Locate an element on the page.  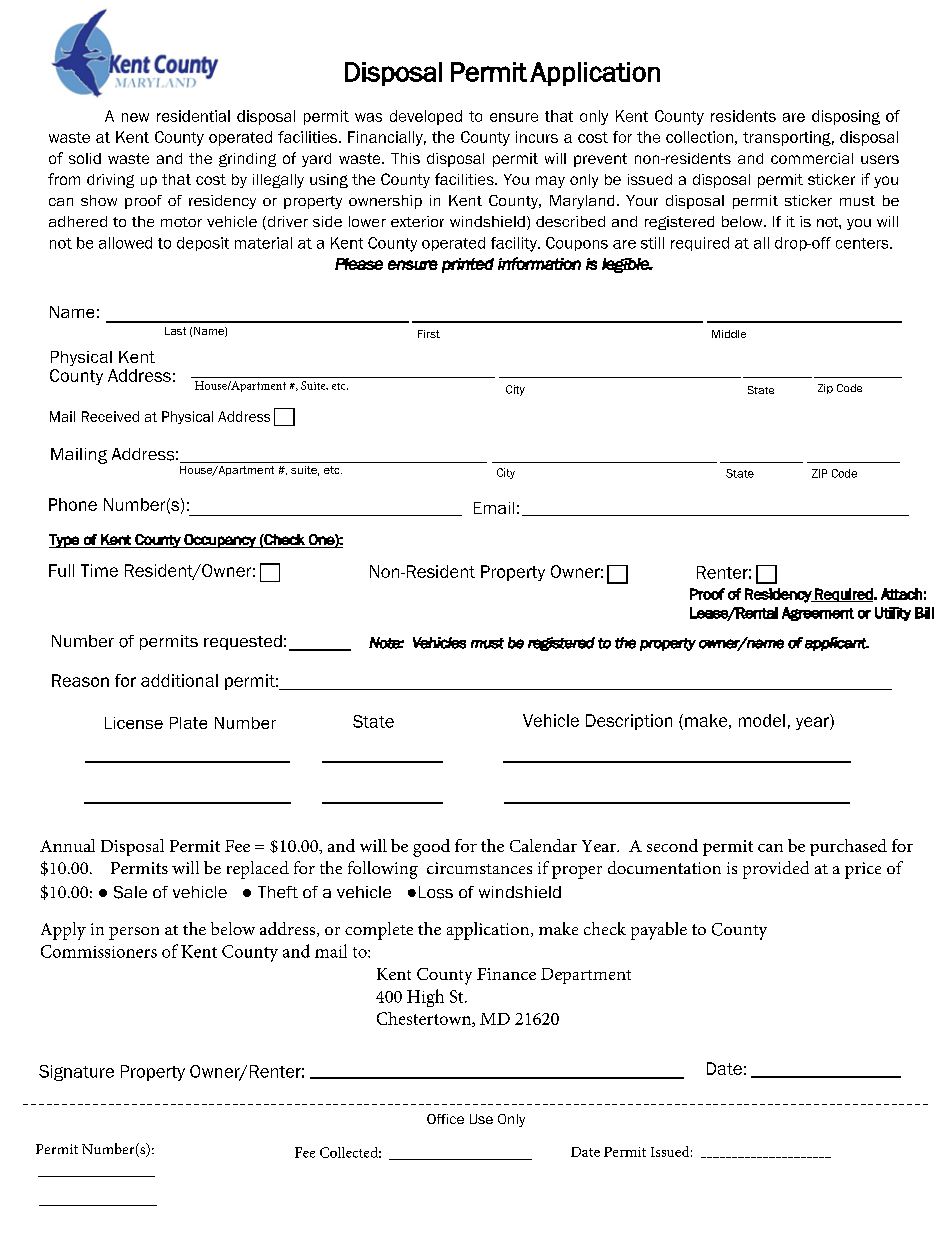
Middle is located at coordinates (729, 334).
